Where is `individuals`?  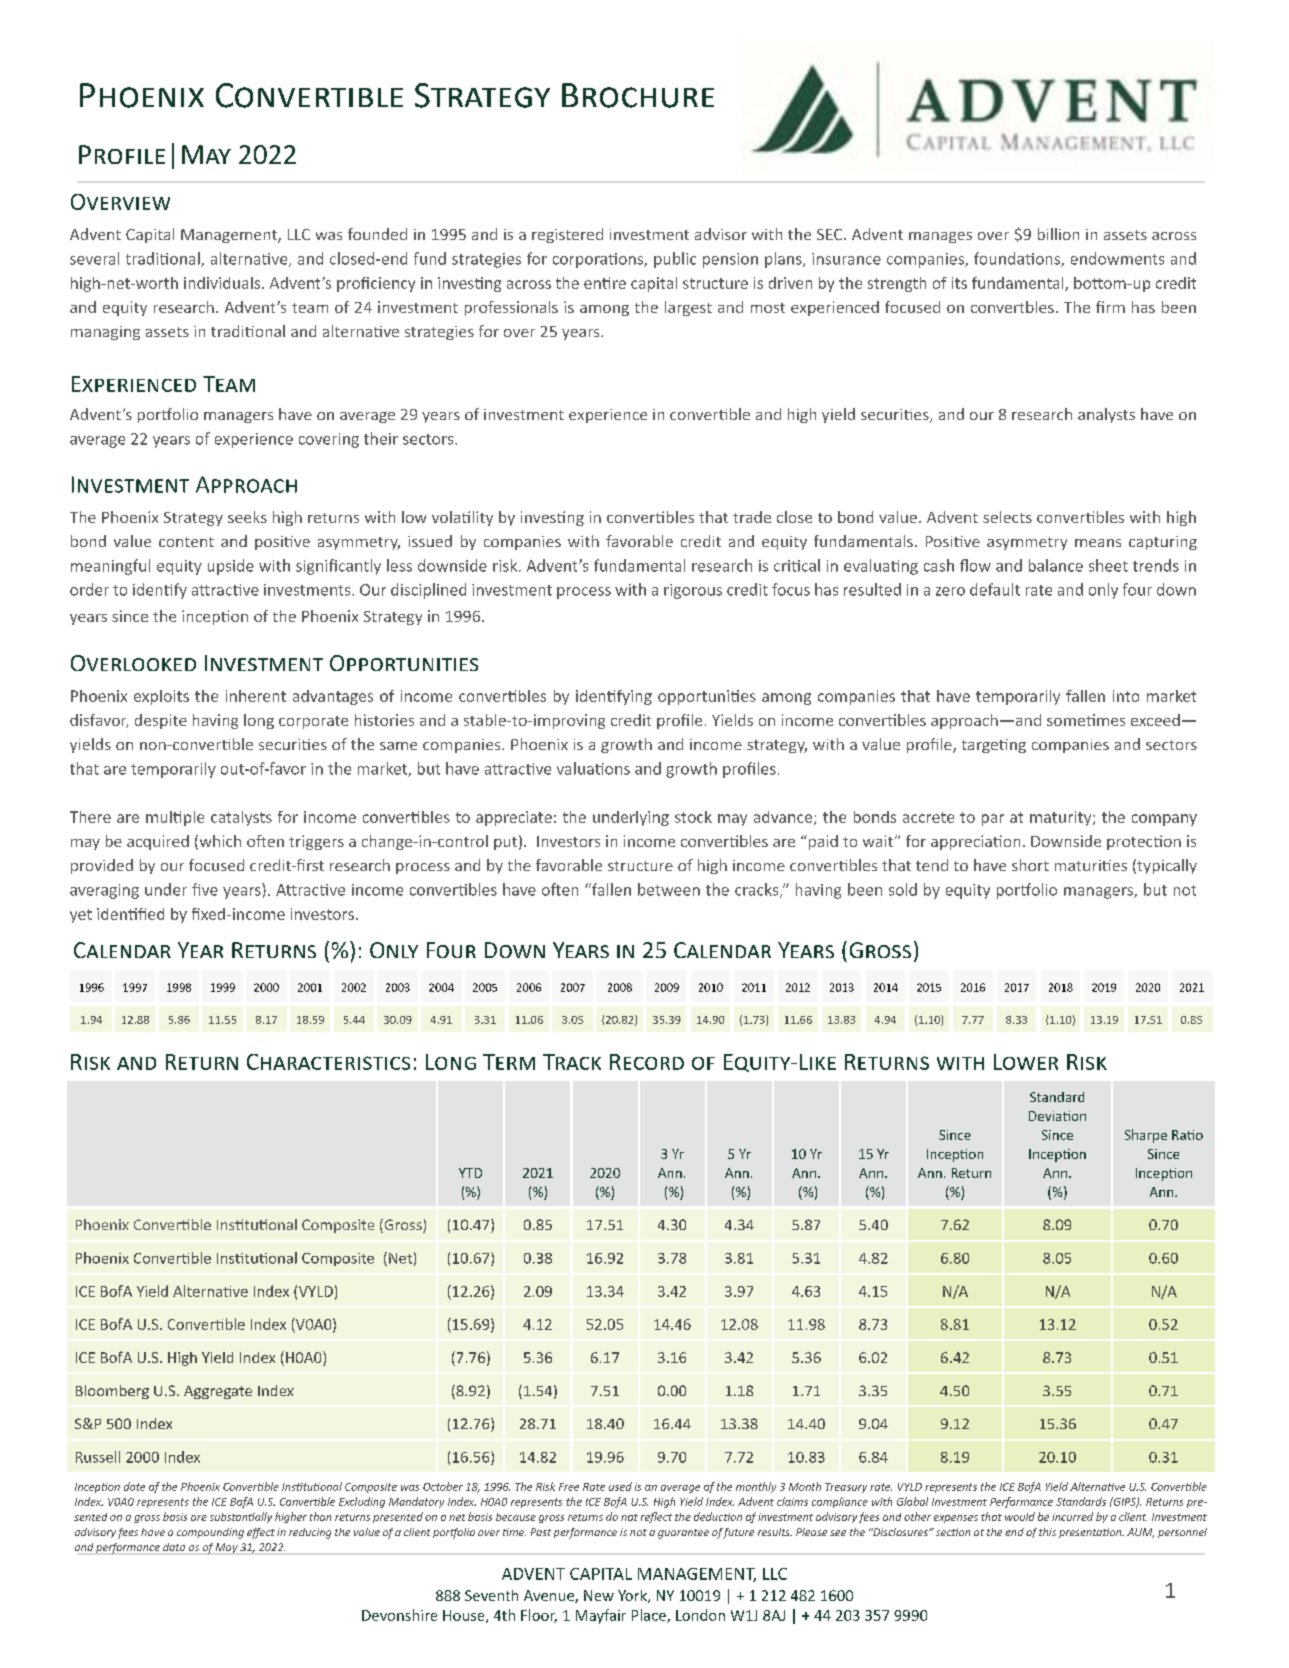
individuals is located at coordinates (223, 283).
